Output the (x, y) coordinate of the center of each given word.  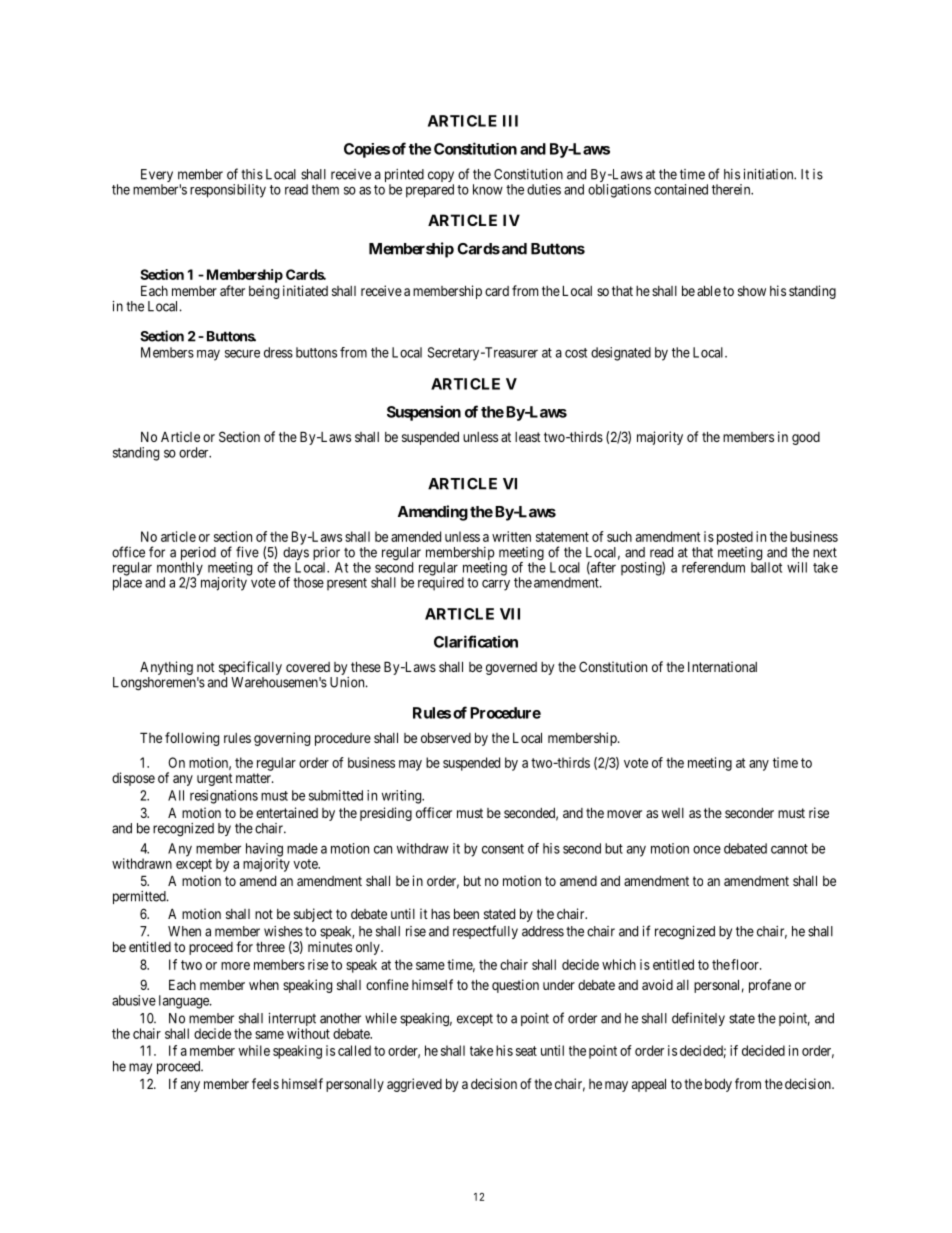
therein (732, 189)
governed (511, 668)
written (511, 536)
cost (576, 353)
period (198, 555)
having (264, 851)
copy (441, 178)
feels (265, 1083)
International (722, 666)
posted (735, 538)
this (252, 174)
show (752, 291)
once (707, 849)
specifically (250, 668)
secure (242, 353)
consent (503, 849)
